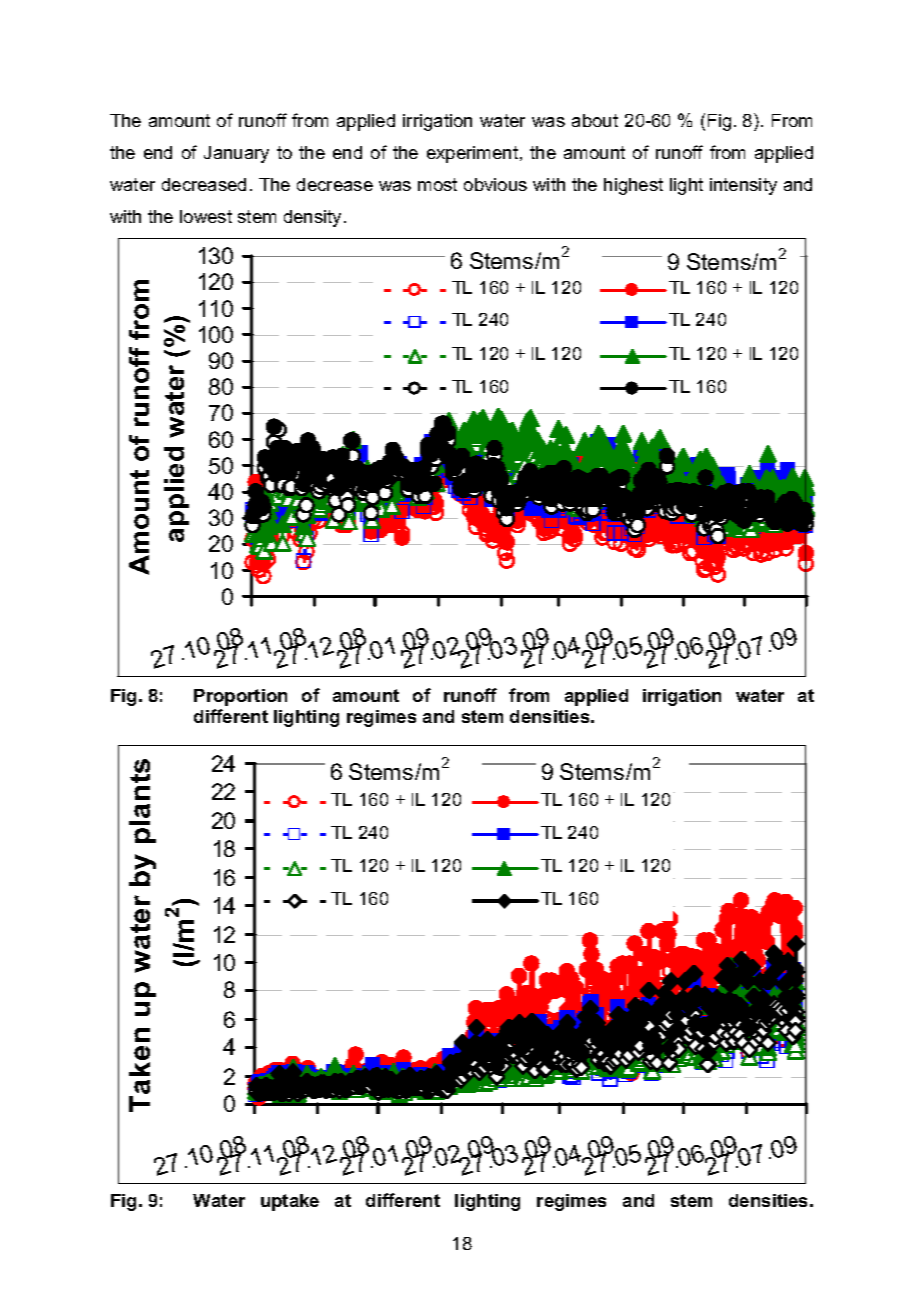 This screenshot has height=1308, width=924. I want to click on experiment, so click(474, 154).
